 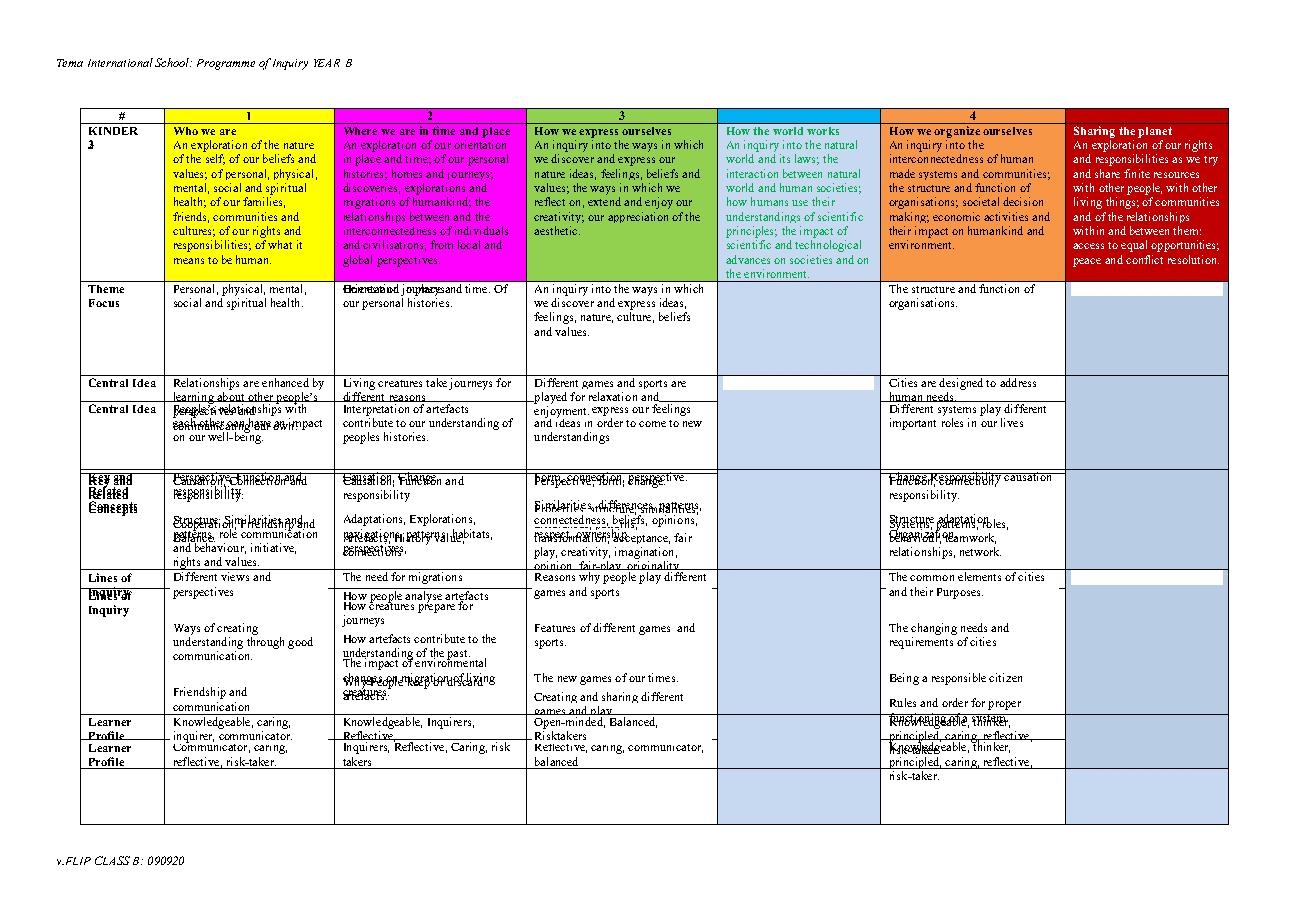 What do you see at coordinates (173, 62) in the page?
I see `School` at bounding box center [173, 62].
